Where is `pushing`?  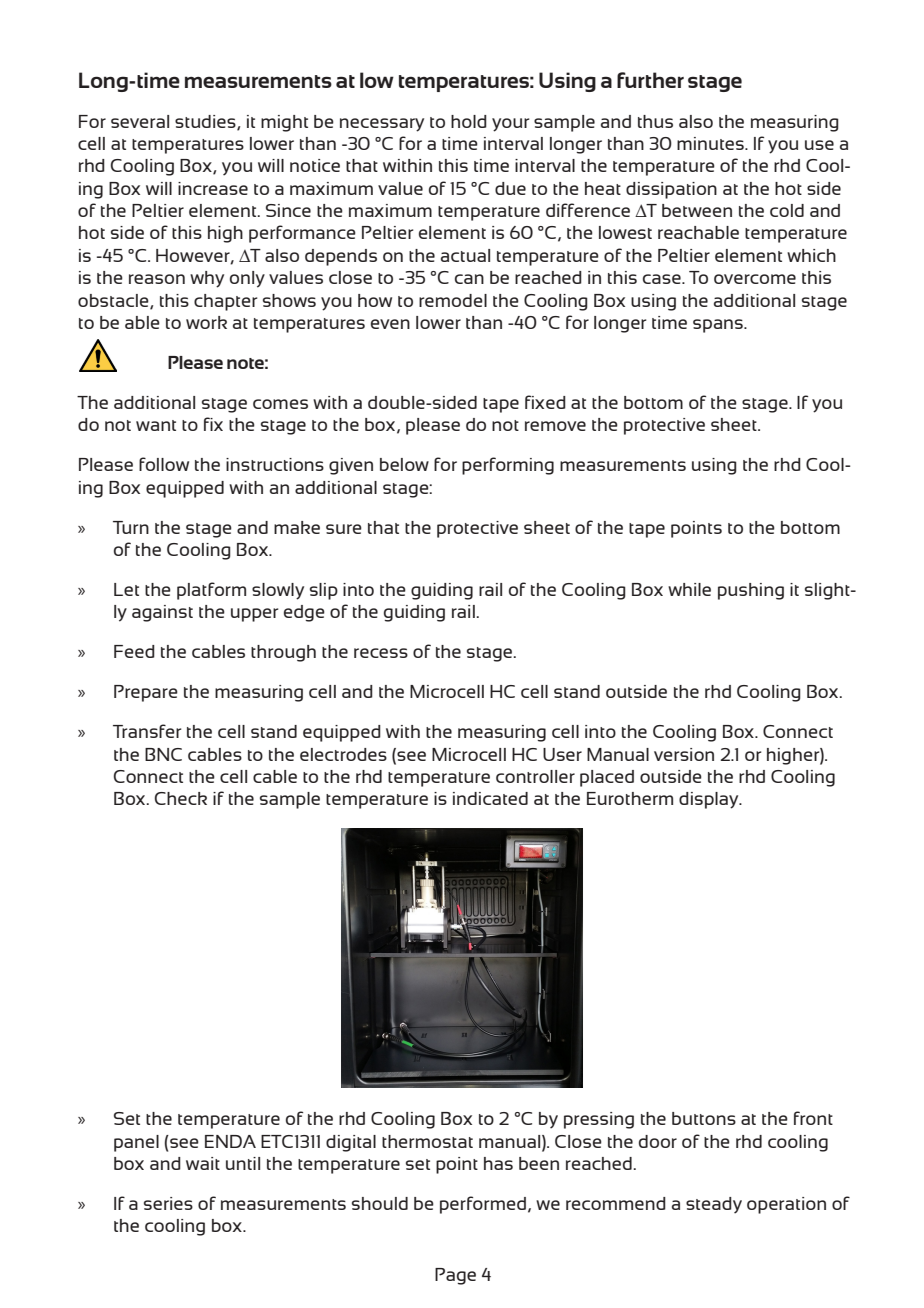 pushing is located at coordinates (751, 591).
